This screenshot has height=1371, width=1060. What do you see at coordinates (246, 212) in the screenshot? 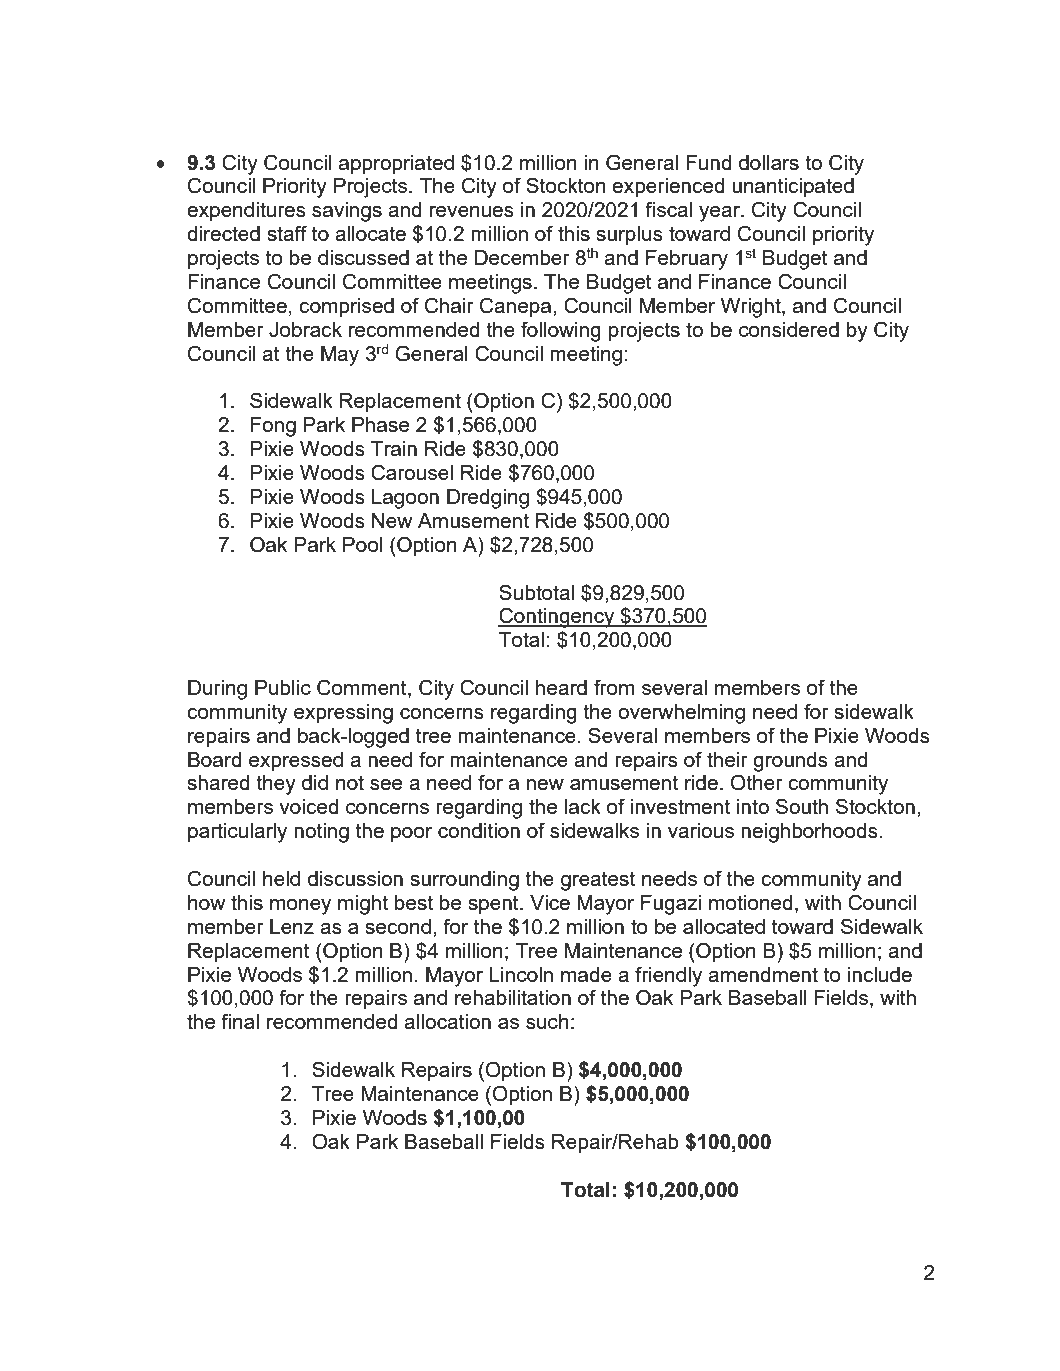
I see `expenditures` at bounding box center [246, 212].
